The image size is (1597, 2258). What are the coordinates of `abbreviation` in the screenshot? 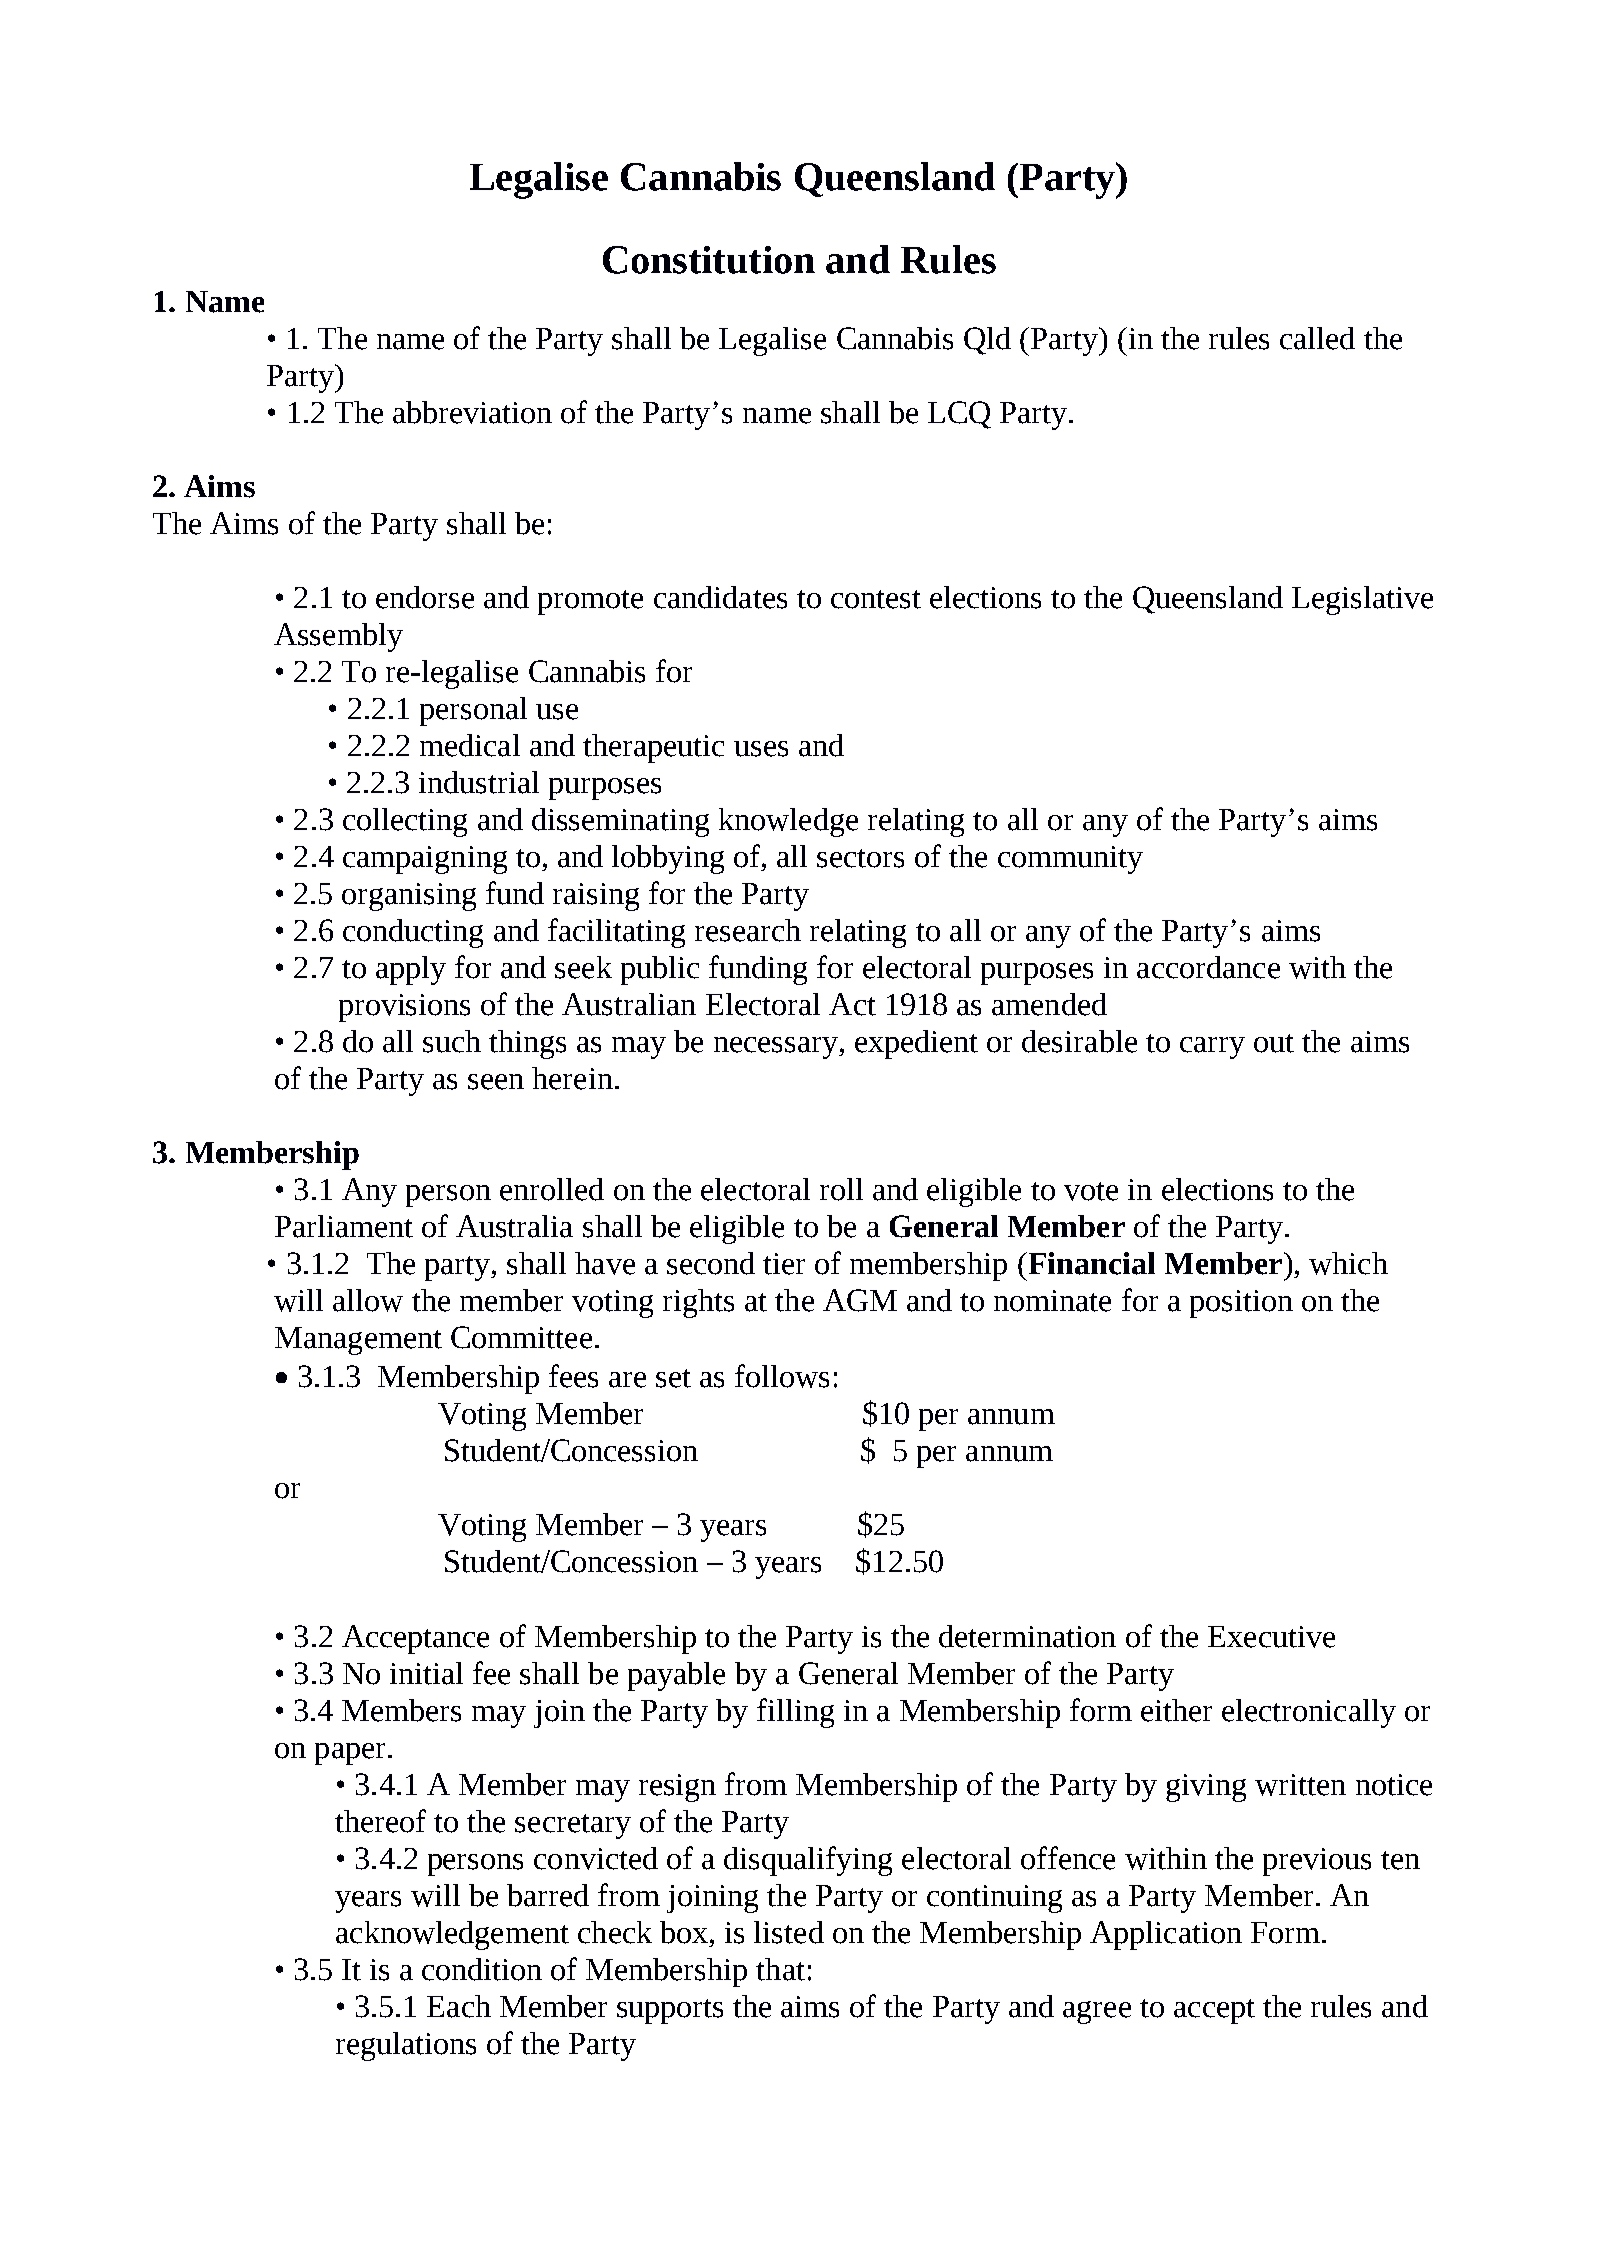 It's located at (472, 412).
